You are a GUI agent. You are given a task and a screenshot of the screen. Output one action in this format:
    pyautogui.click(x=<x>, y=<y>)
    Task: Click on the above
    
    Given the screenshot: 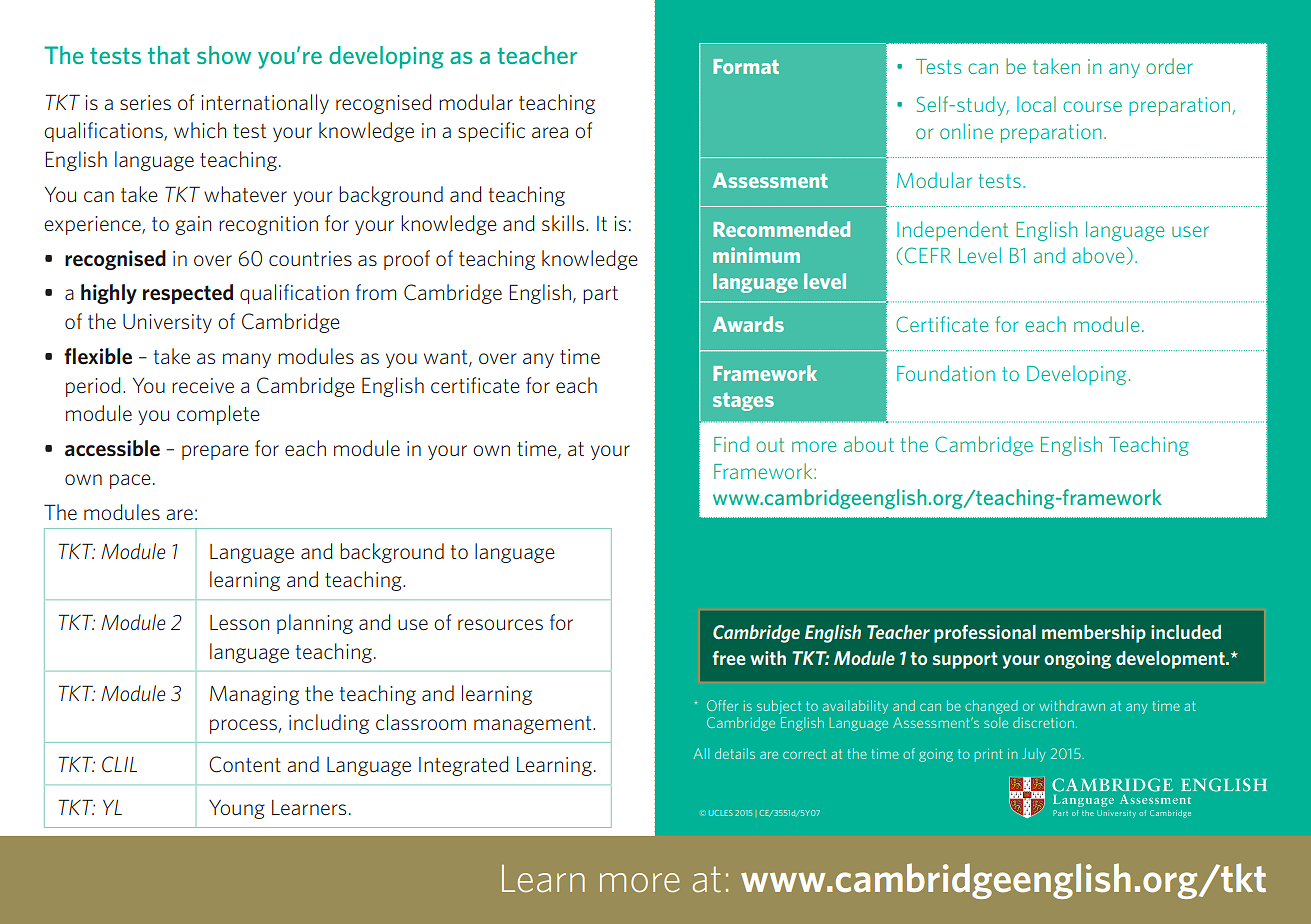 What is the action you would take?
    pyautogui.click(x=1098, y=255)
